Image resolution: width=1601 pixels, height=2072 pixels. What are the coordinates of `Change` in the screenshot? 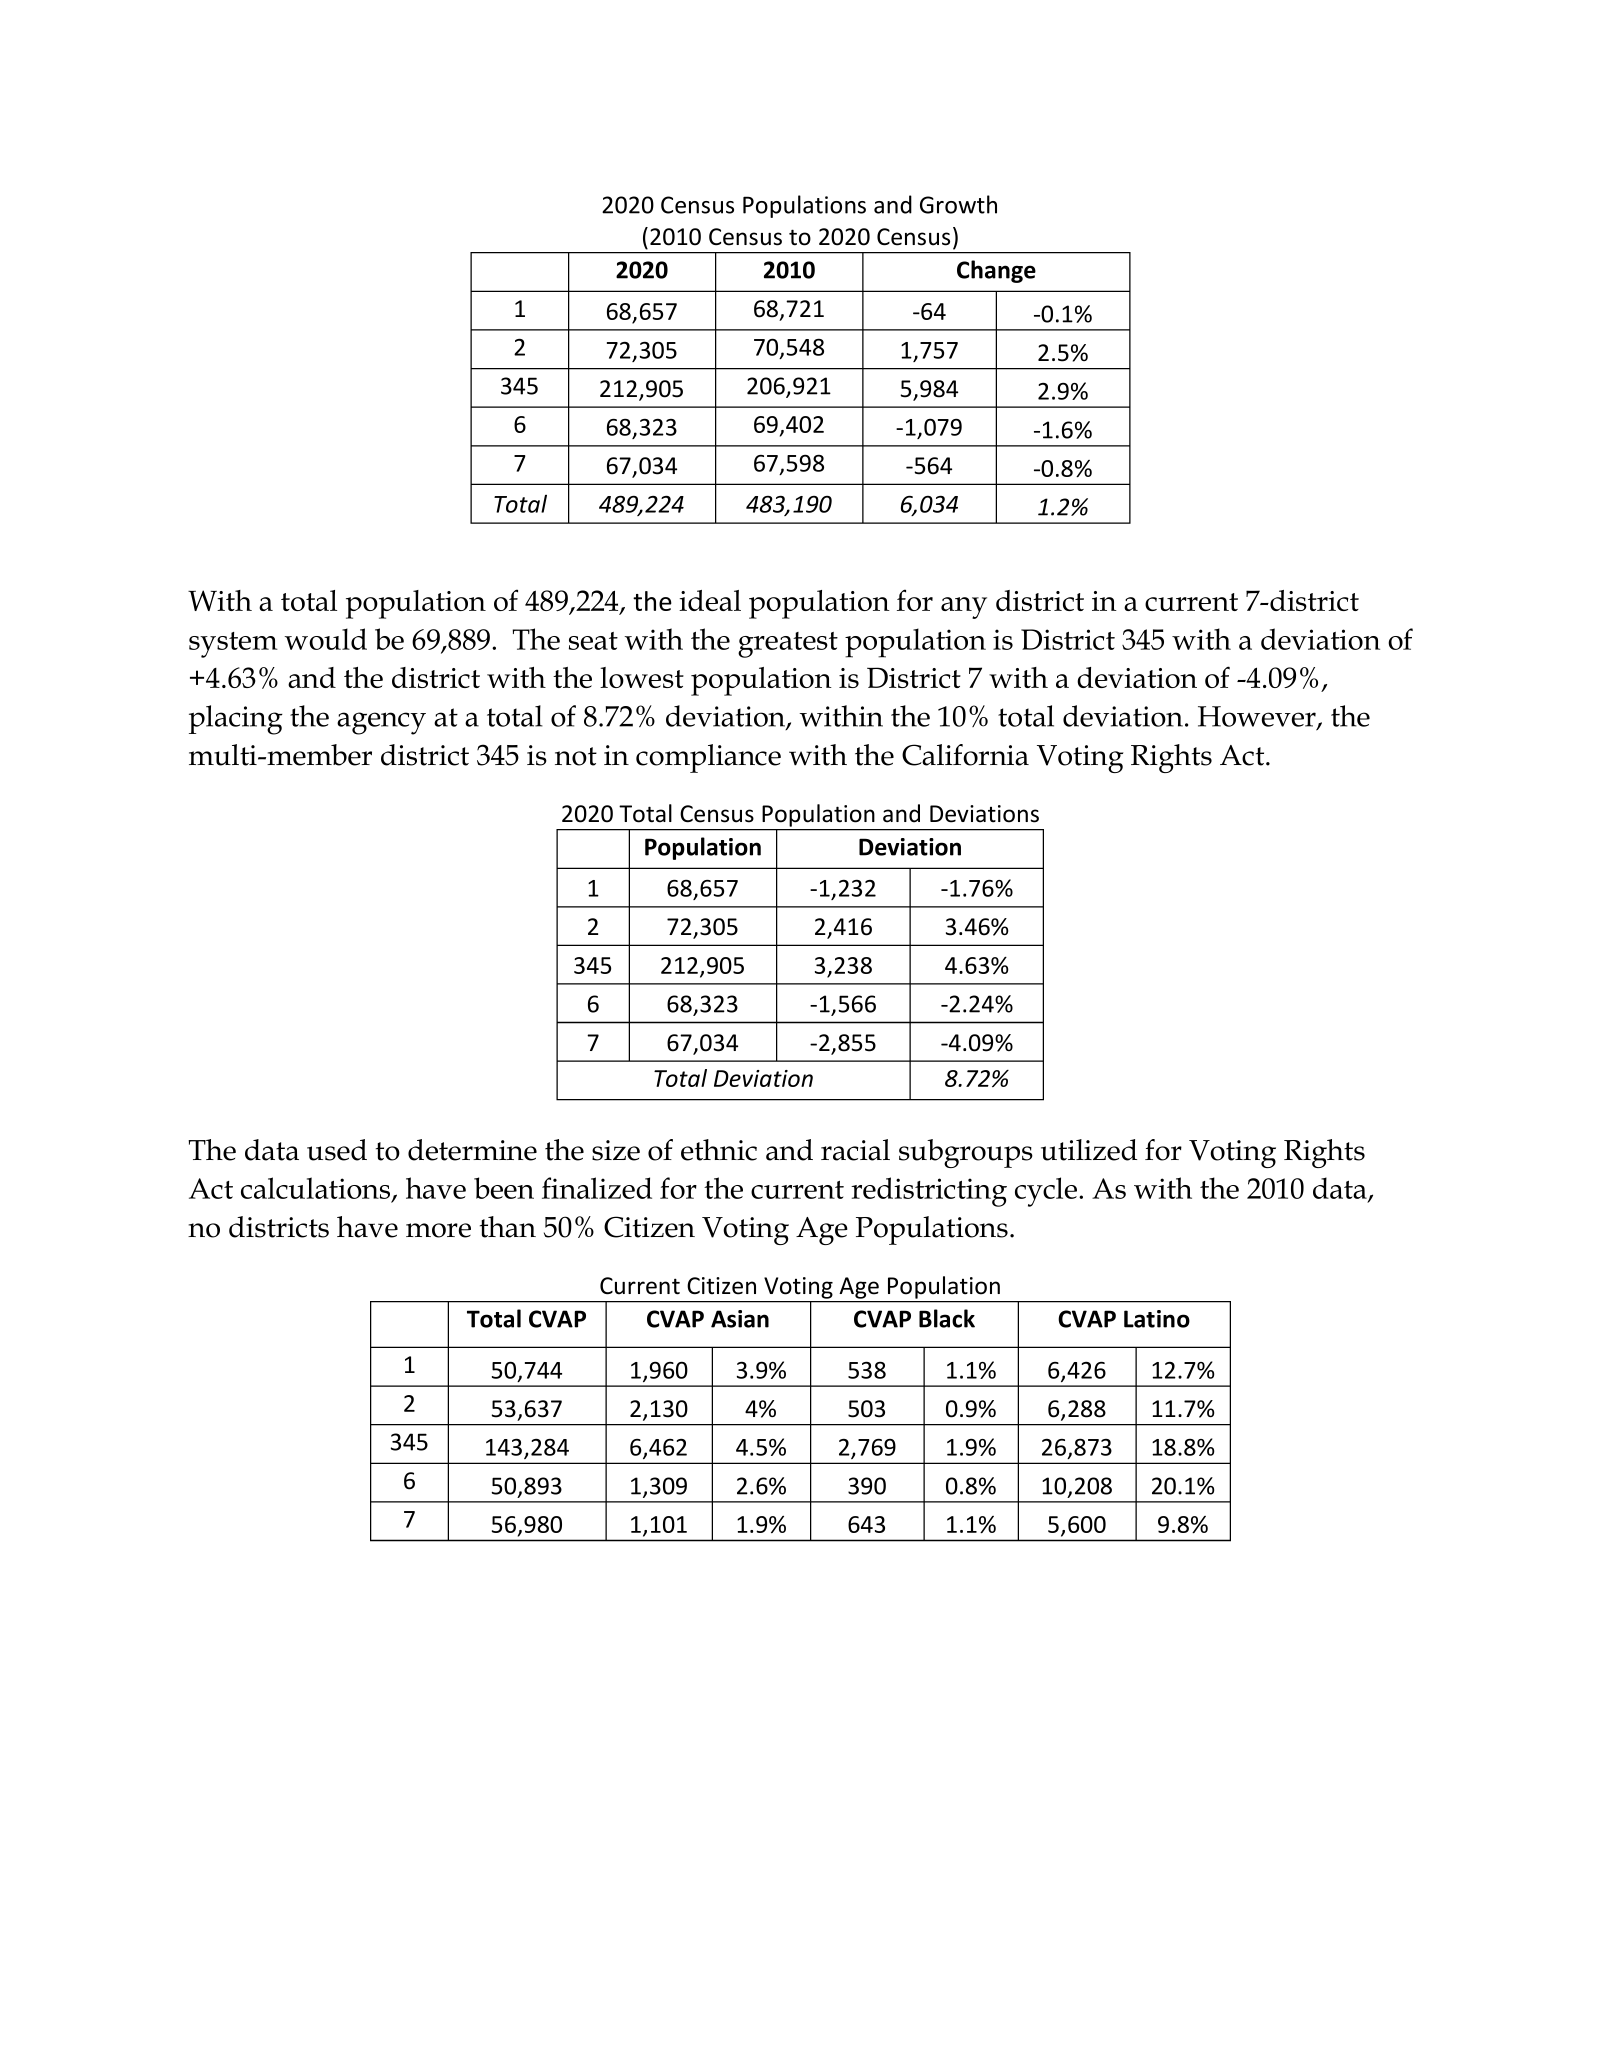 It's located at (996, 271).
